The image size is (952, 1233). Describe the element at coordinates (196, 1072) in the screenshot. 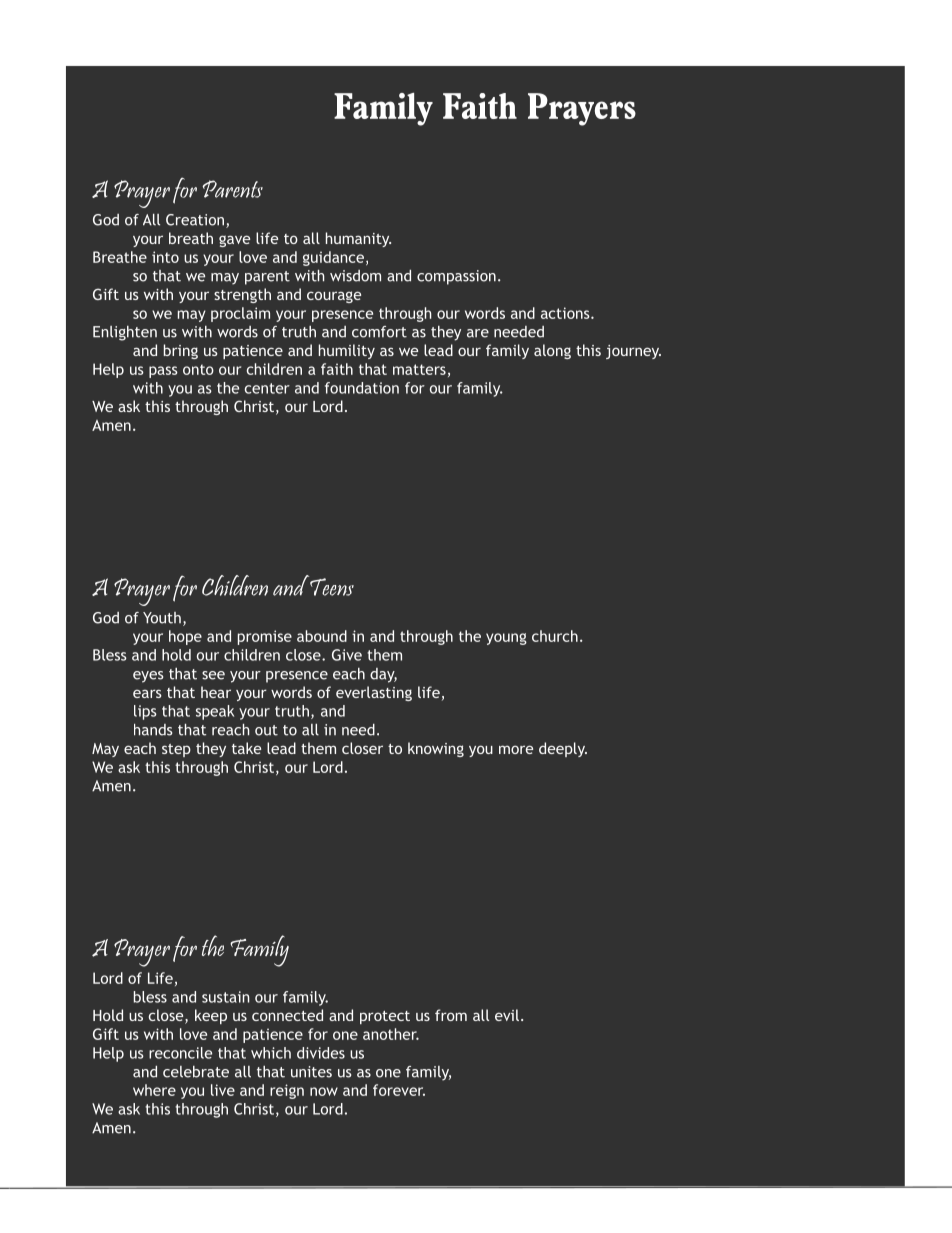

I see `celebrate` at that location.
